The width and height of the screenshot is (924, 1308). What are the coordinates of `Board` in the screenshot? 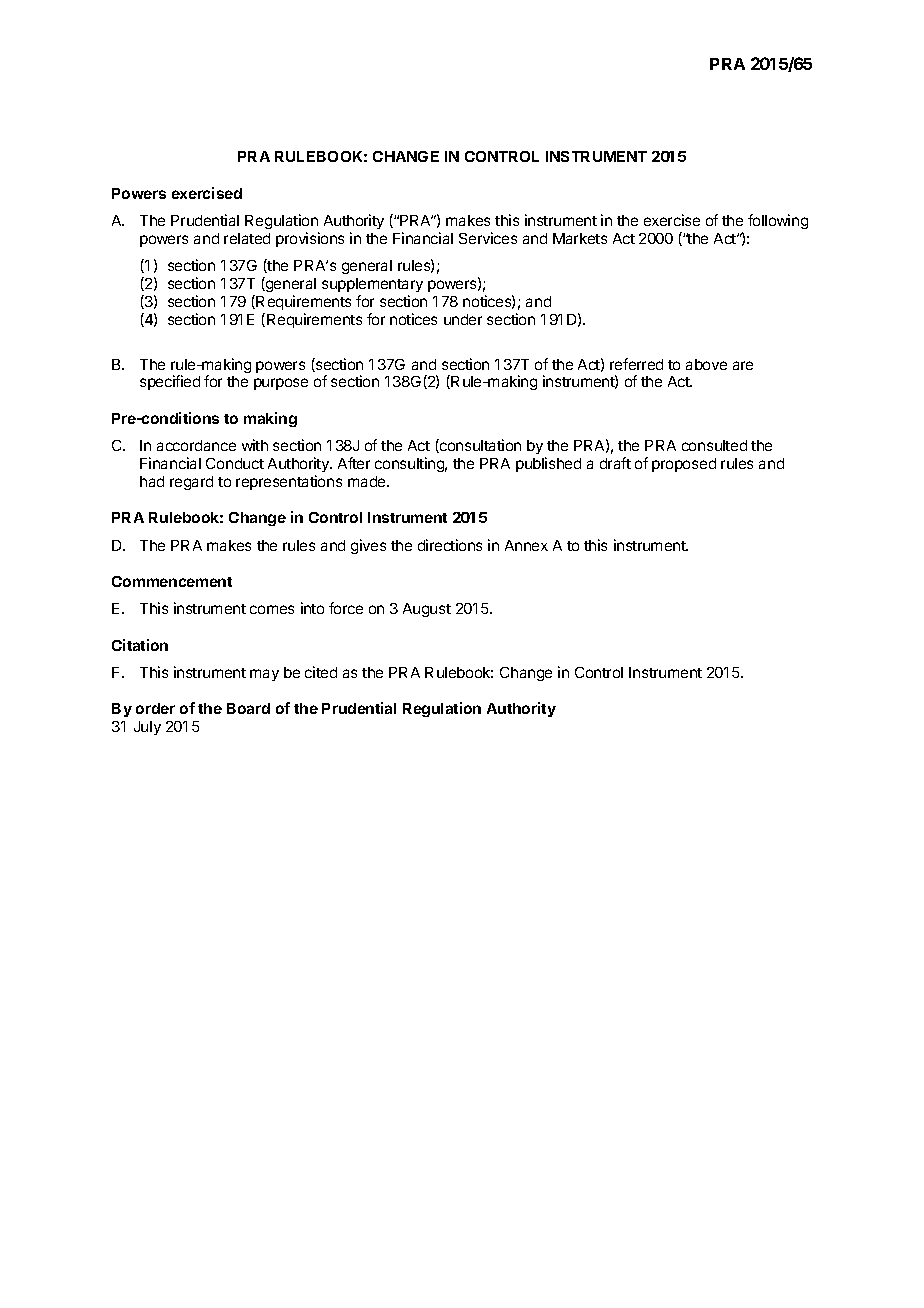 It's located at (248, 708).
